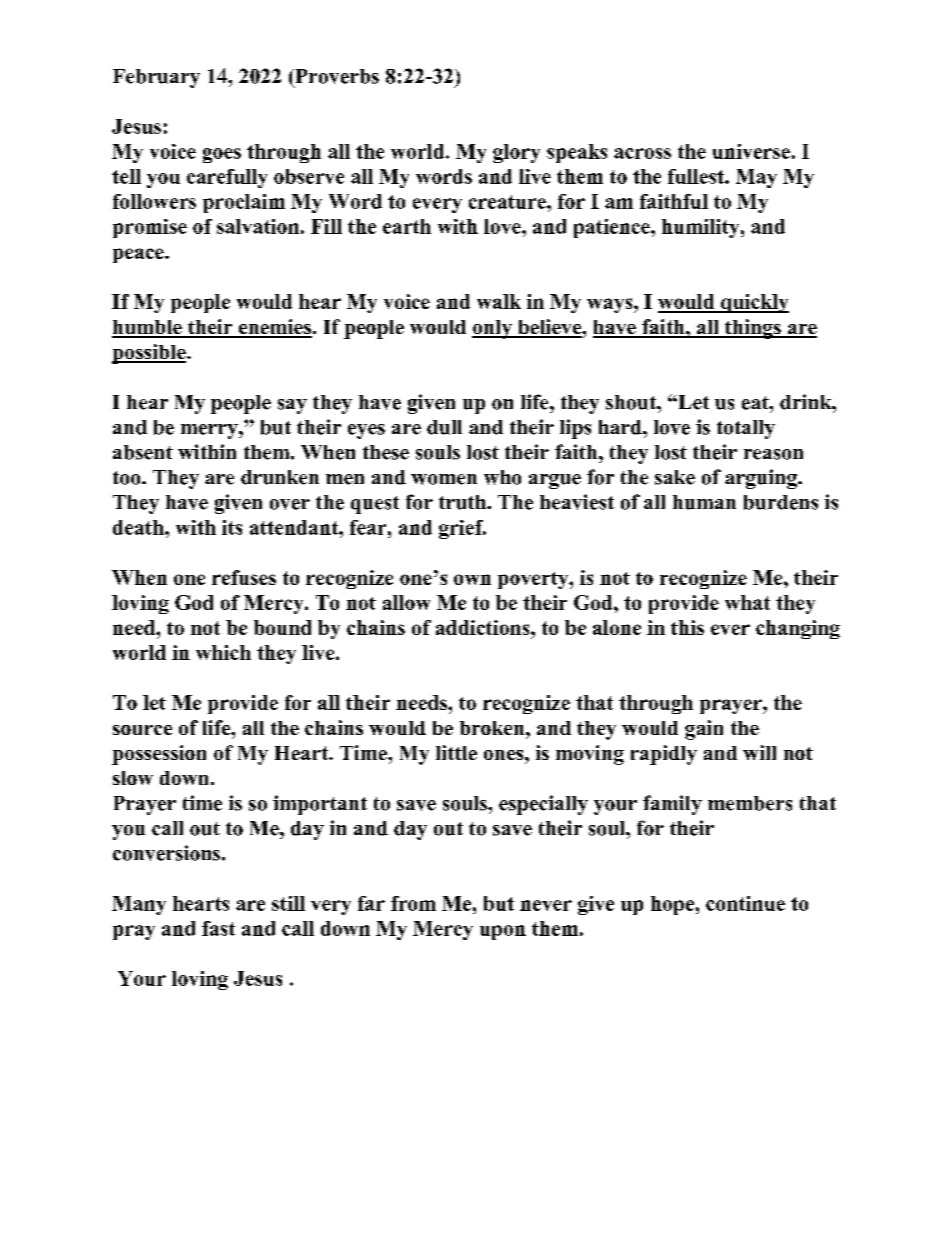  Describe the element at coordinates (218, 928) in the image. I see `fast` at that location.
